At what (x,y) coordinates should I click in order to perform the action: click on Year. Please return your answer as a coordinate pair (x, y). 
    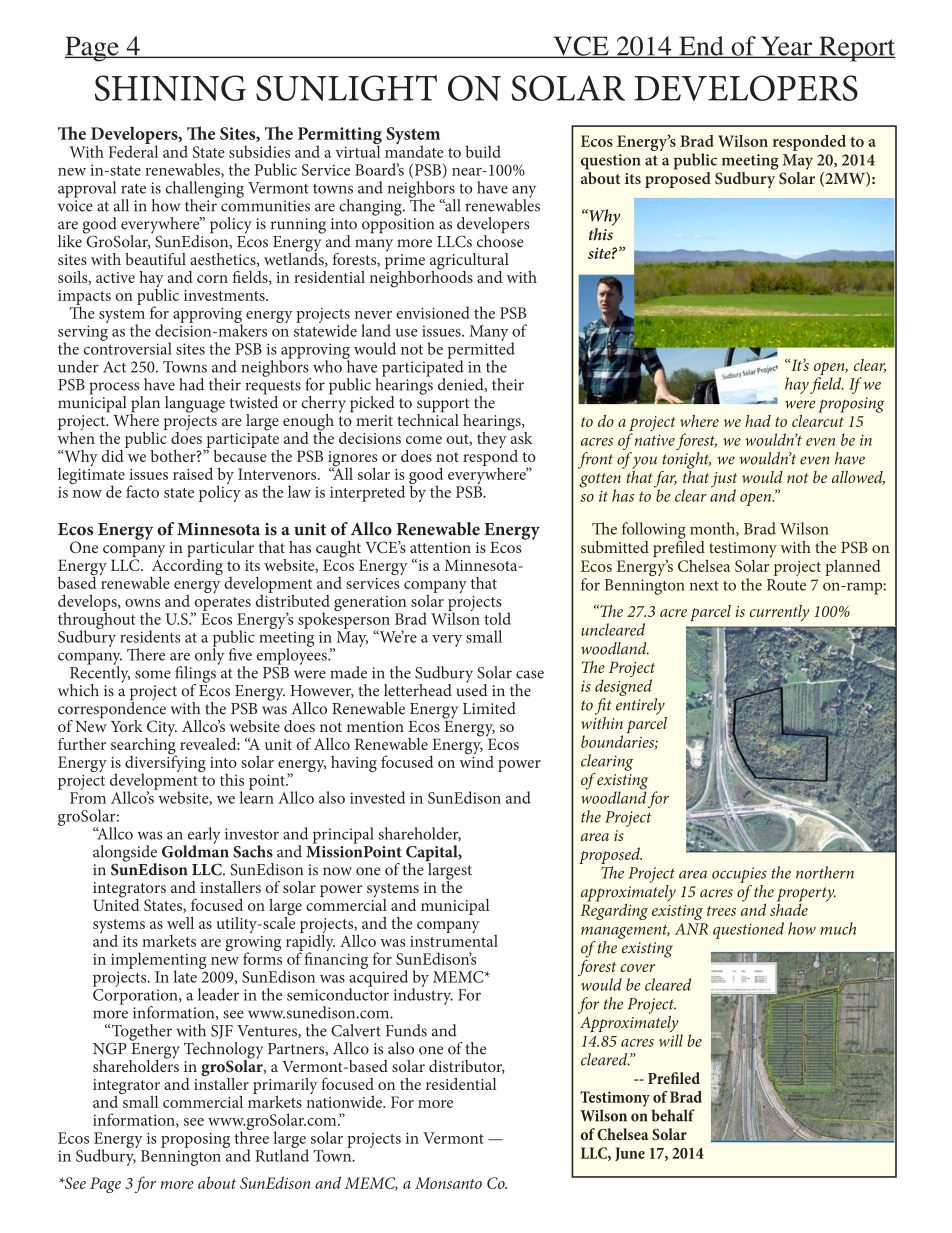
    Looking at the image, I should click on (786, 47).
